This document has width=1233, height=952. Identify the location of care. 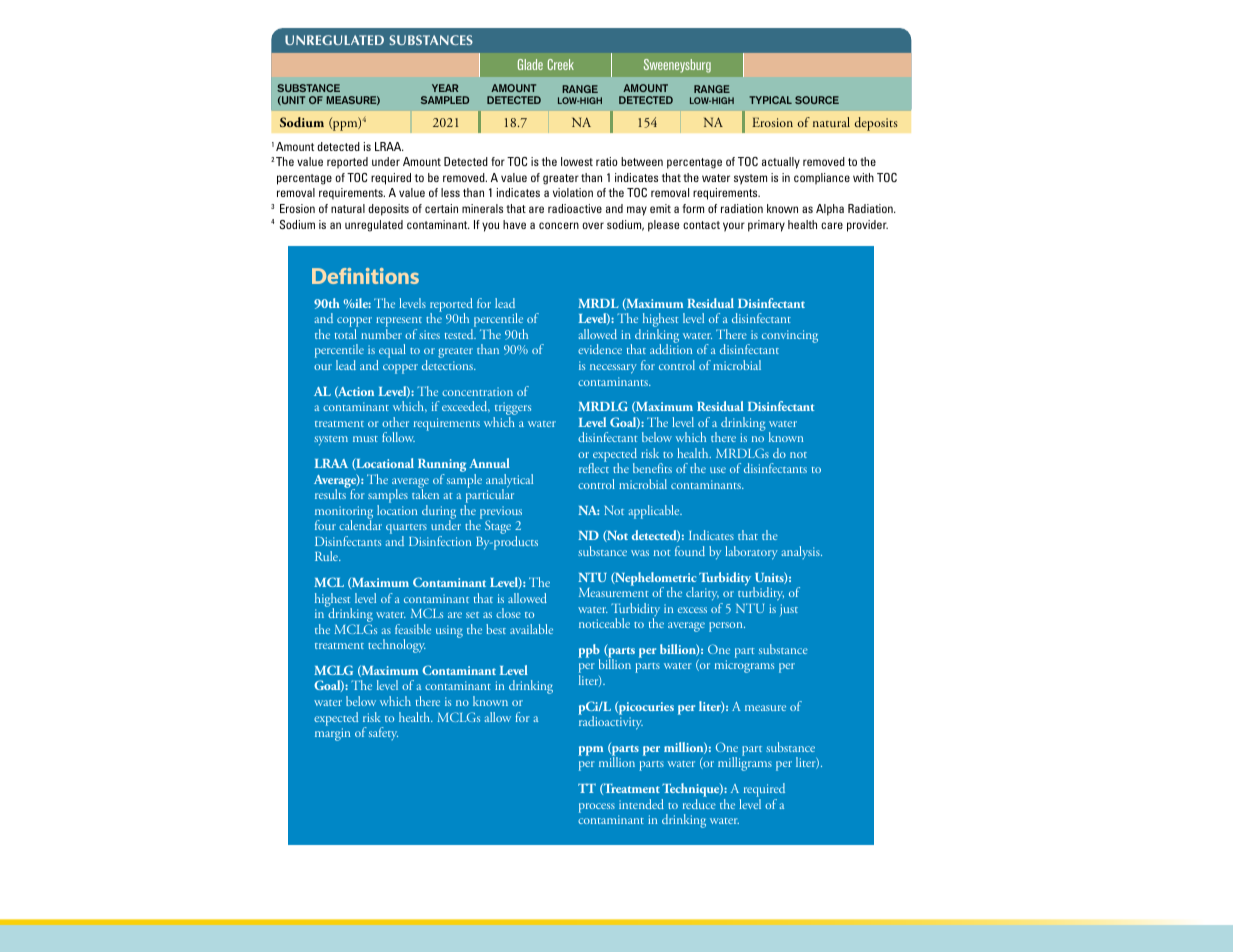
(832, 225).
